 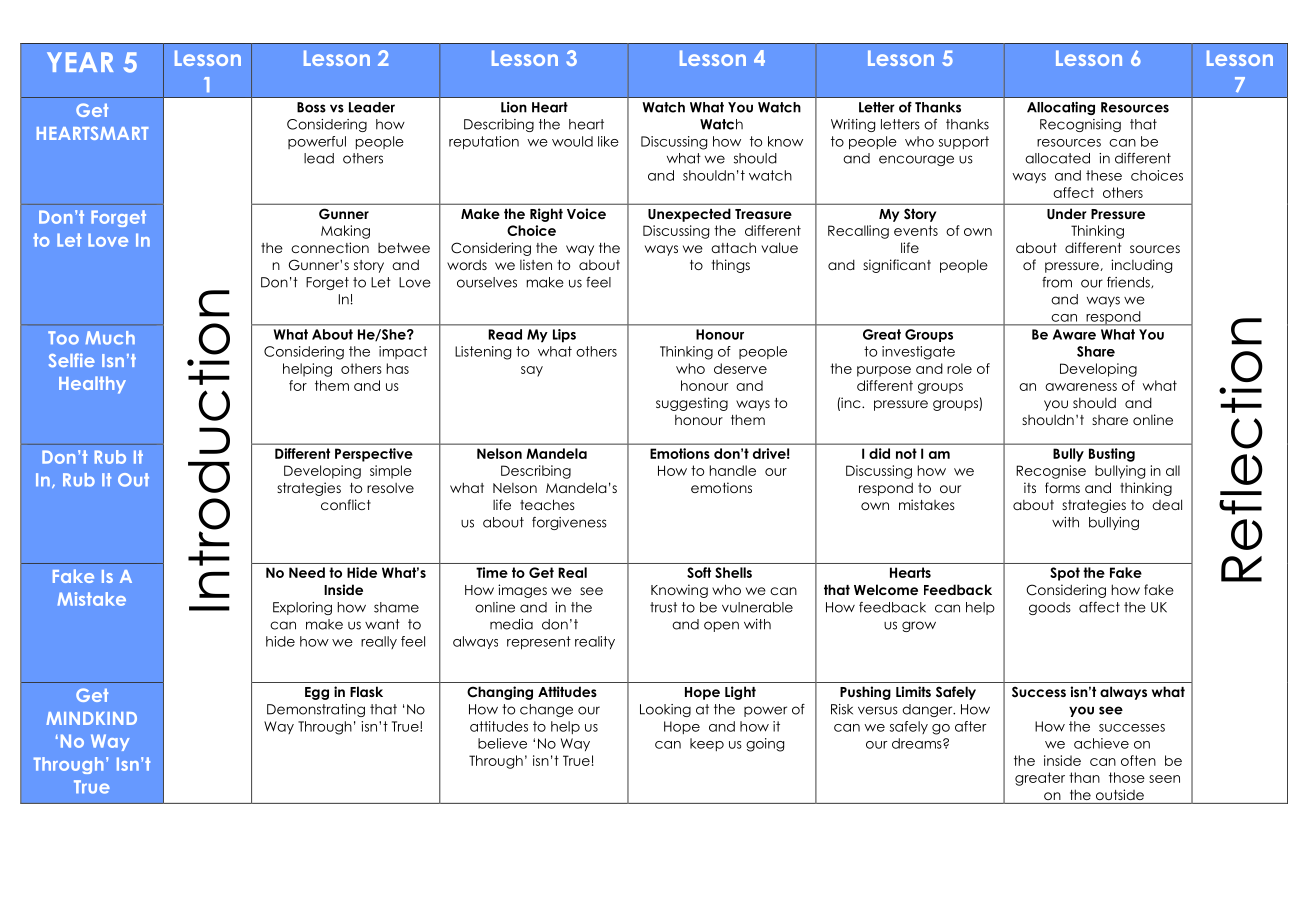 I want to click on suggesting, so click(x=692, y=404).
